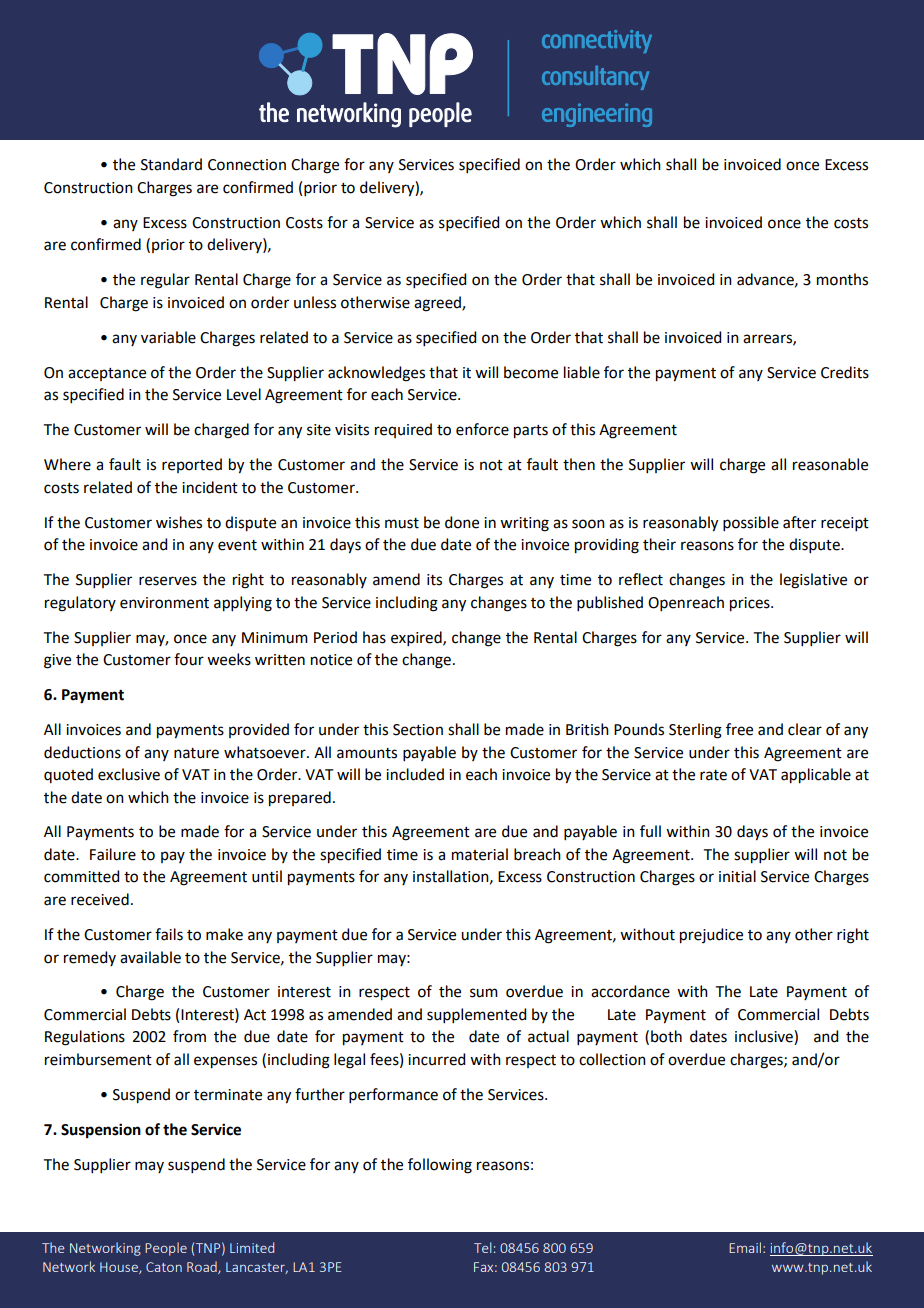  What do you see at coordinates (482, 429) in the screenshot?
I see `enforce` at bounding box center [482, 429].
